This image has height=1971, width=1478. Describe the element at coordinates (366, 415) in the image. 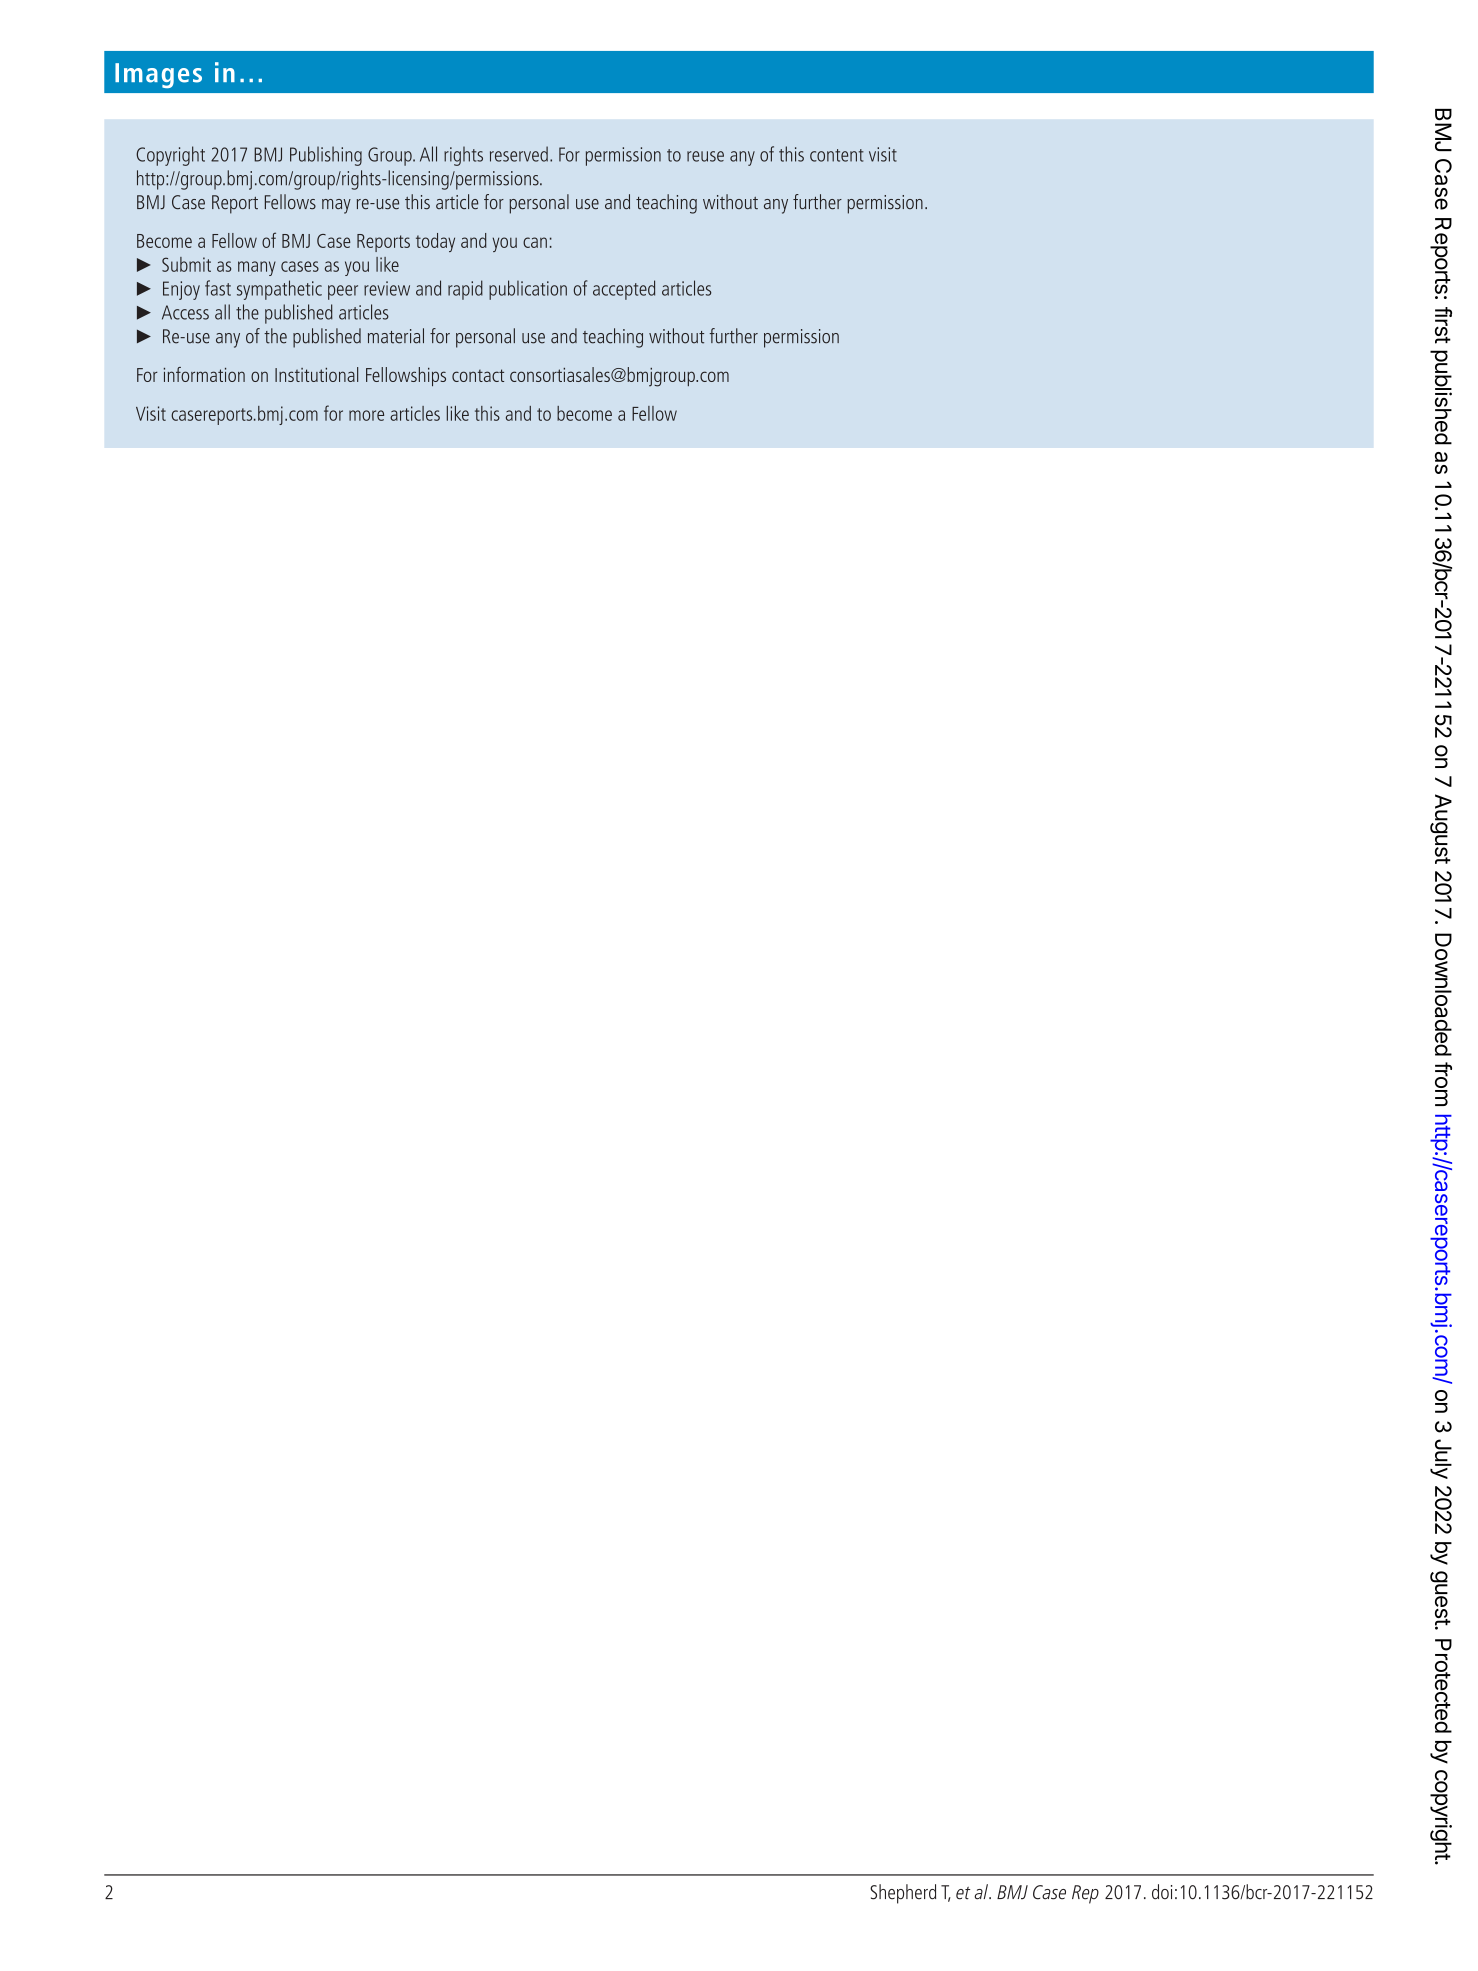

I see `more` at that location.
